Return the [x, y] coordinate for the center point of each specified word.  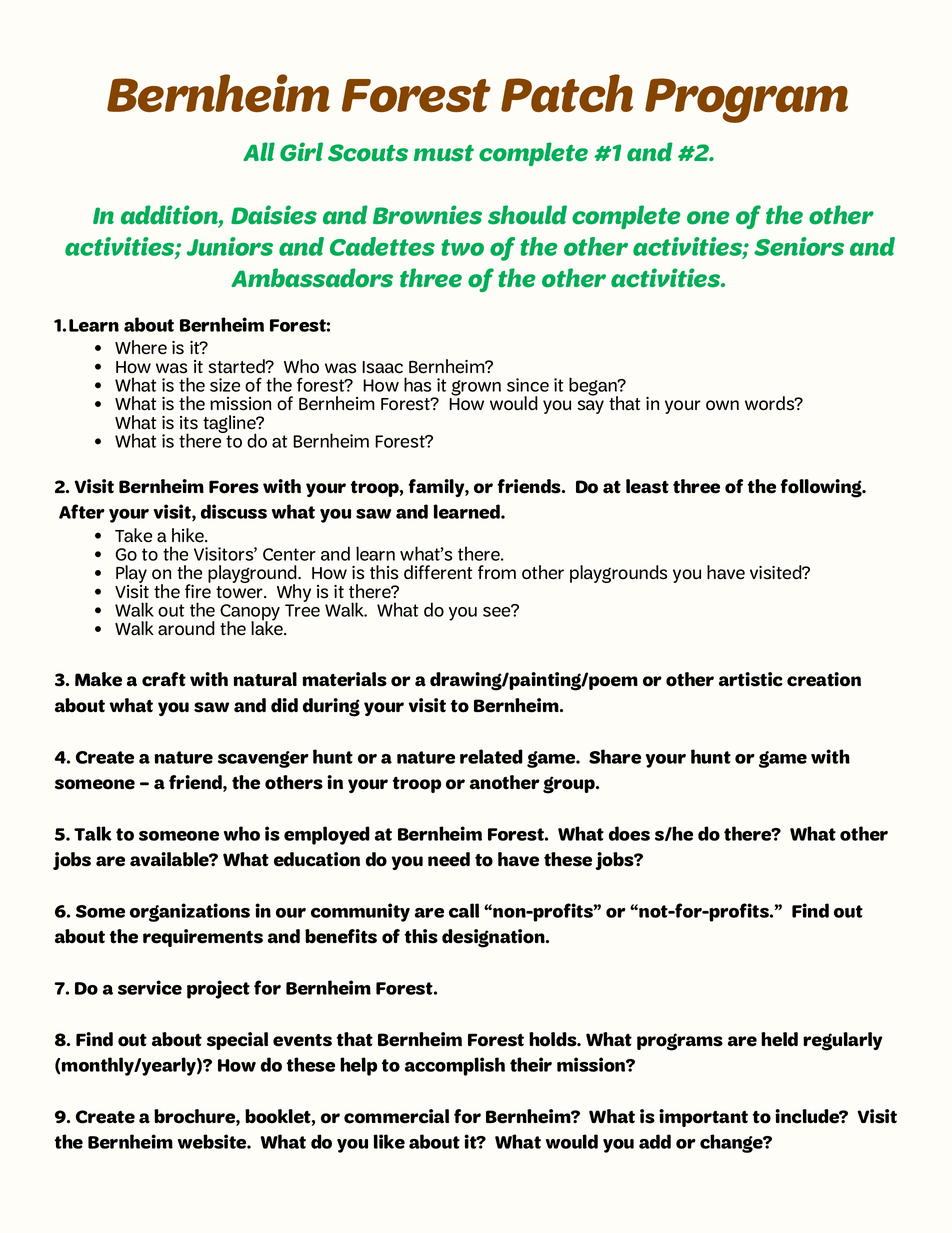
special [237, 1041]
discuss [234, 511]
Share [615, 756]
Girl [301, 152]
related [491, 756]
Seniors [799, 246]
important [703, 1118]
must [444, 153]
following [822, 488]
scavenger [263, 759]
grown [476, 388]
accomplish [455, 1066]
